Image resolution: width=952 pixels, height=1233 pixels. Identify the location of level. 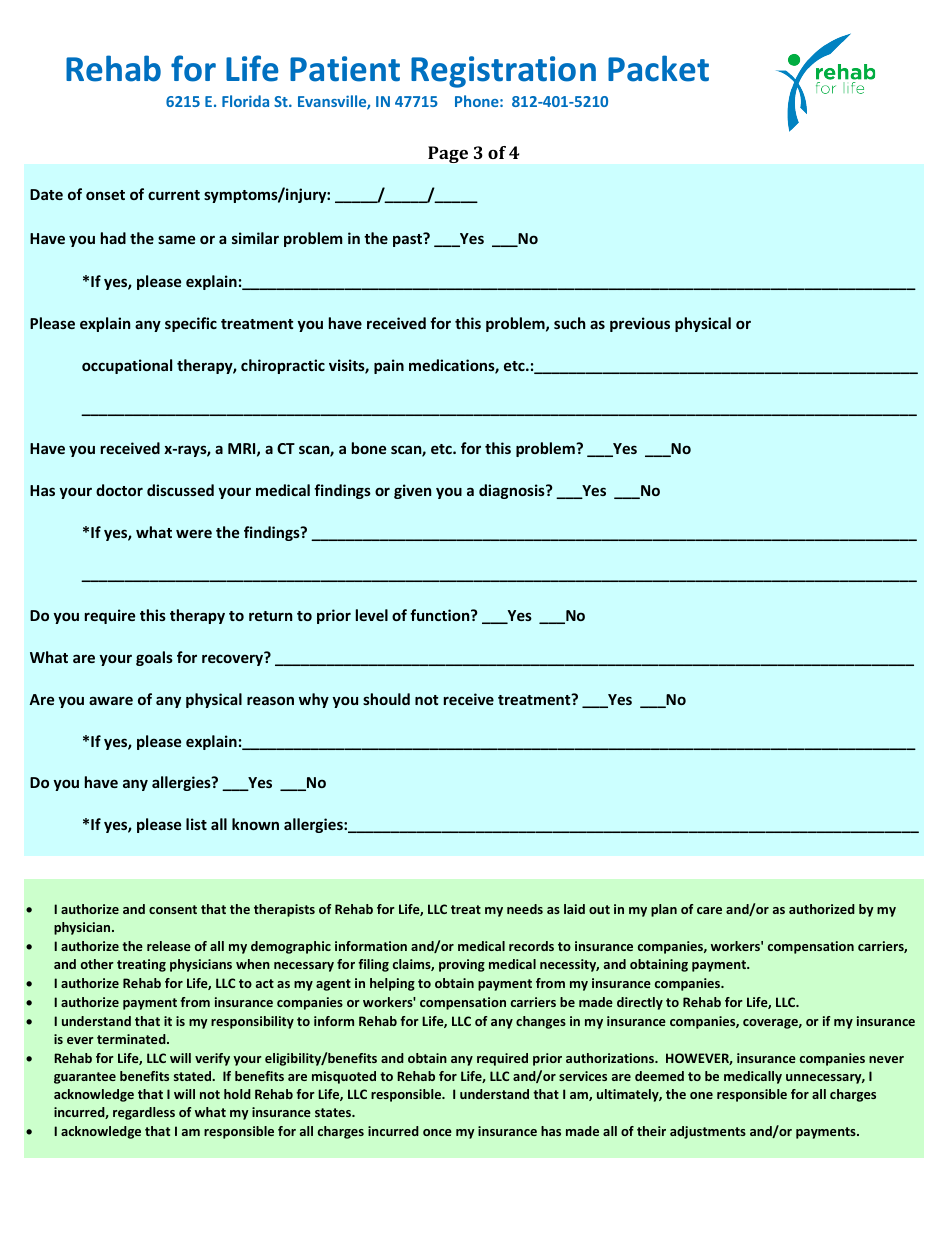
(372, 615).
